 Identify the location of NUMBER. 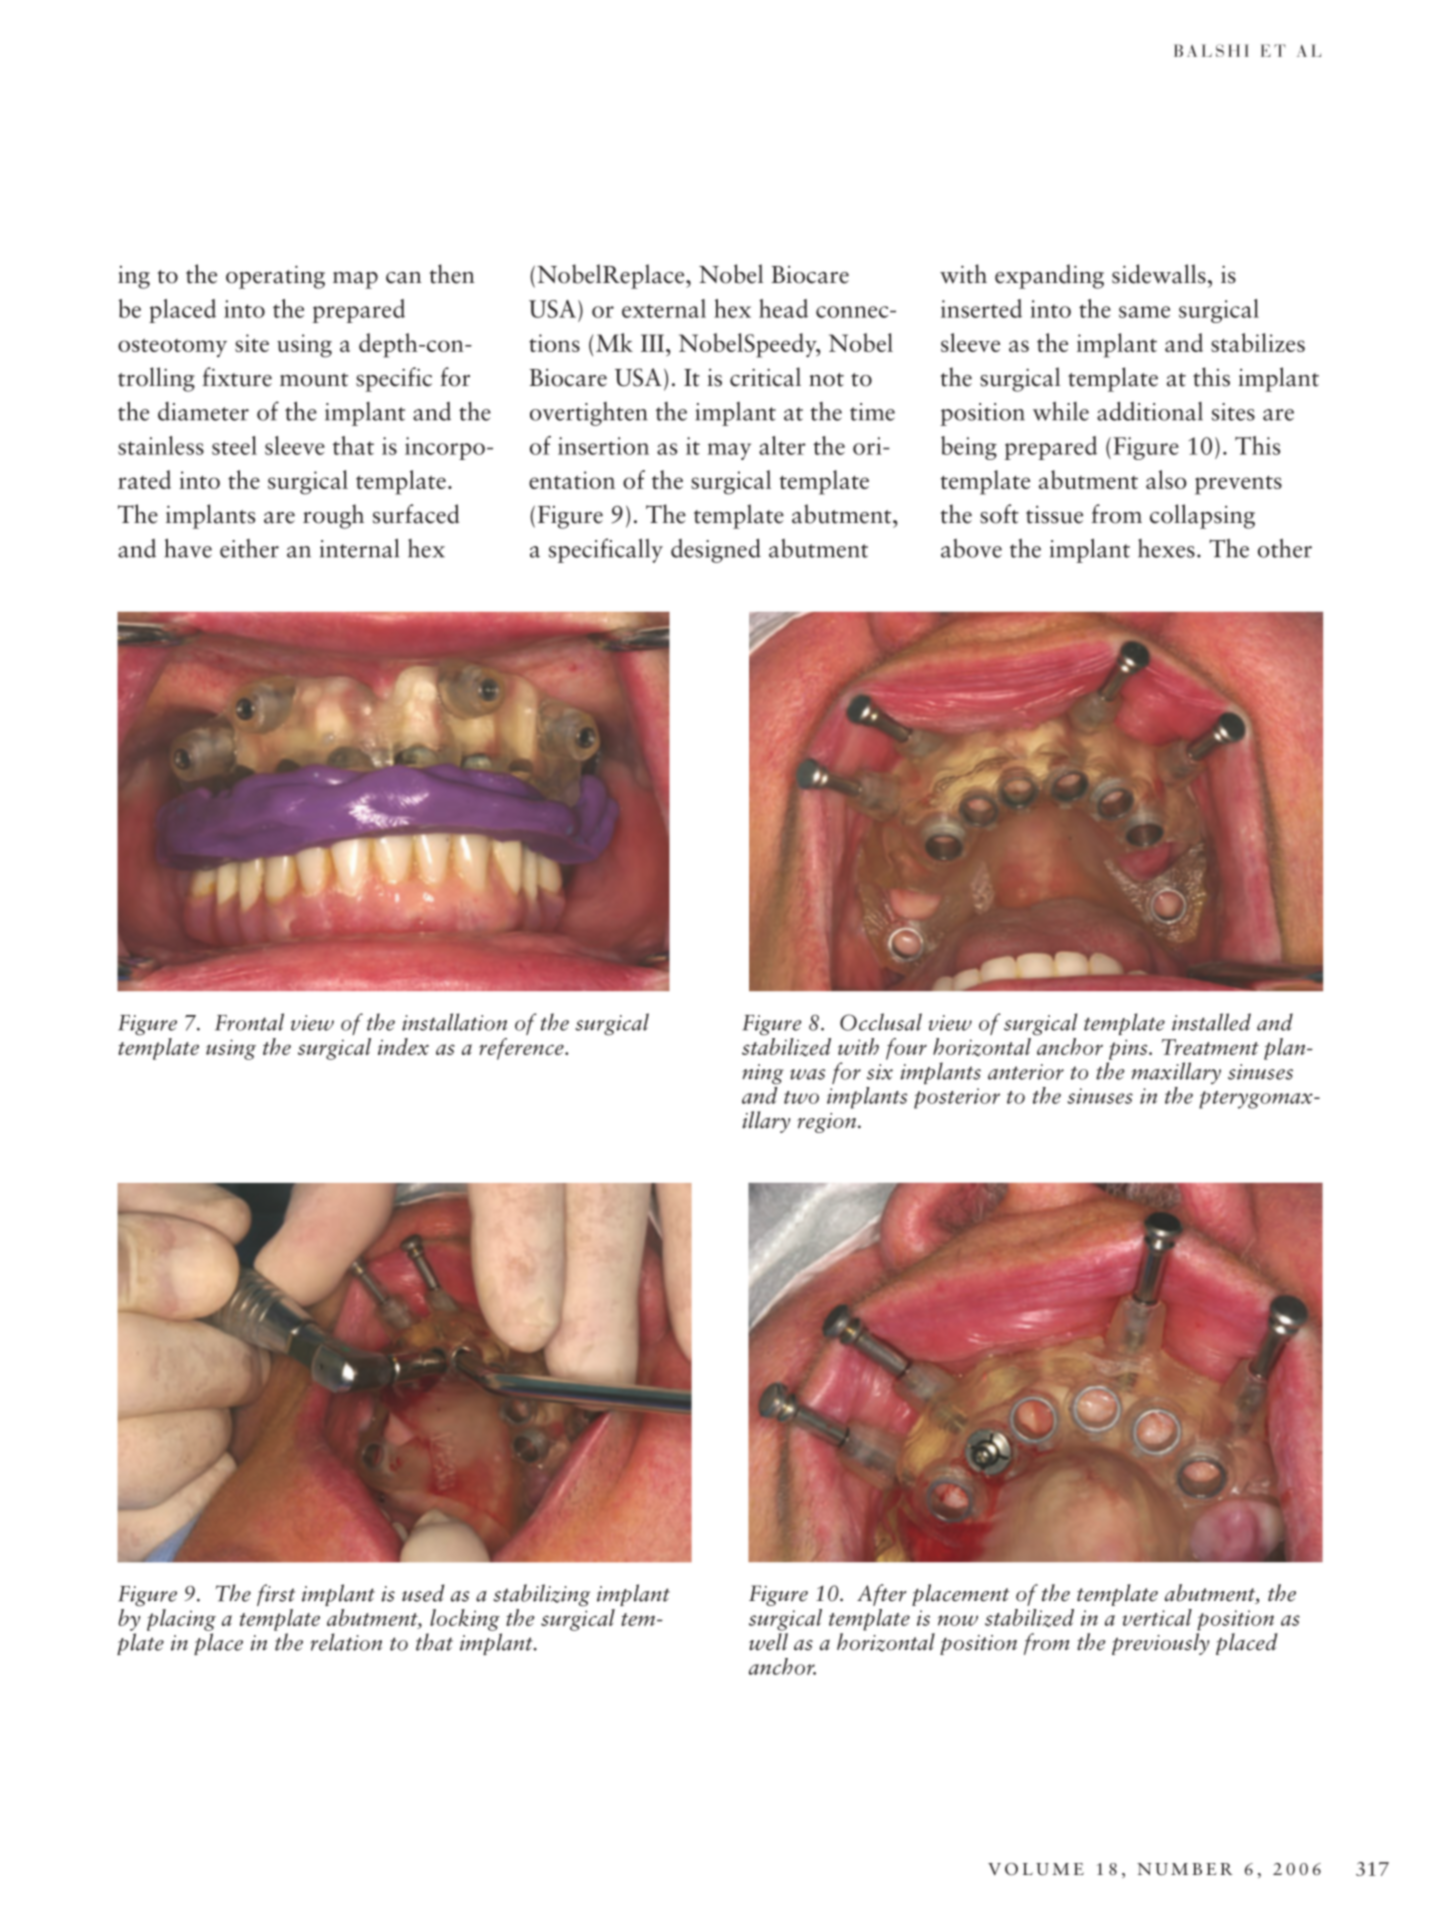
(1185, 1869).
